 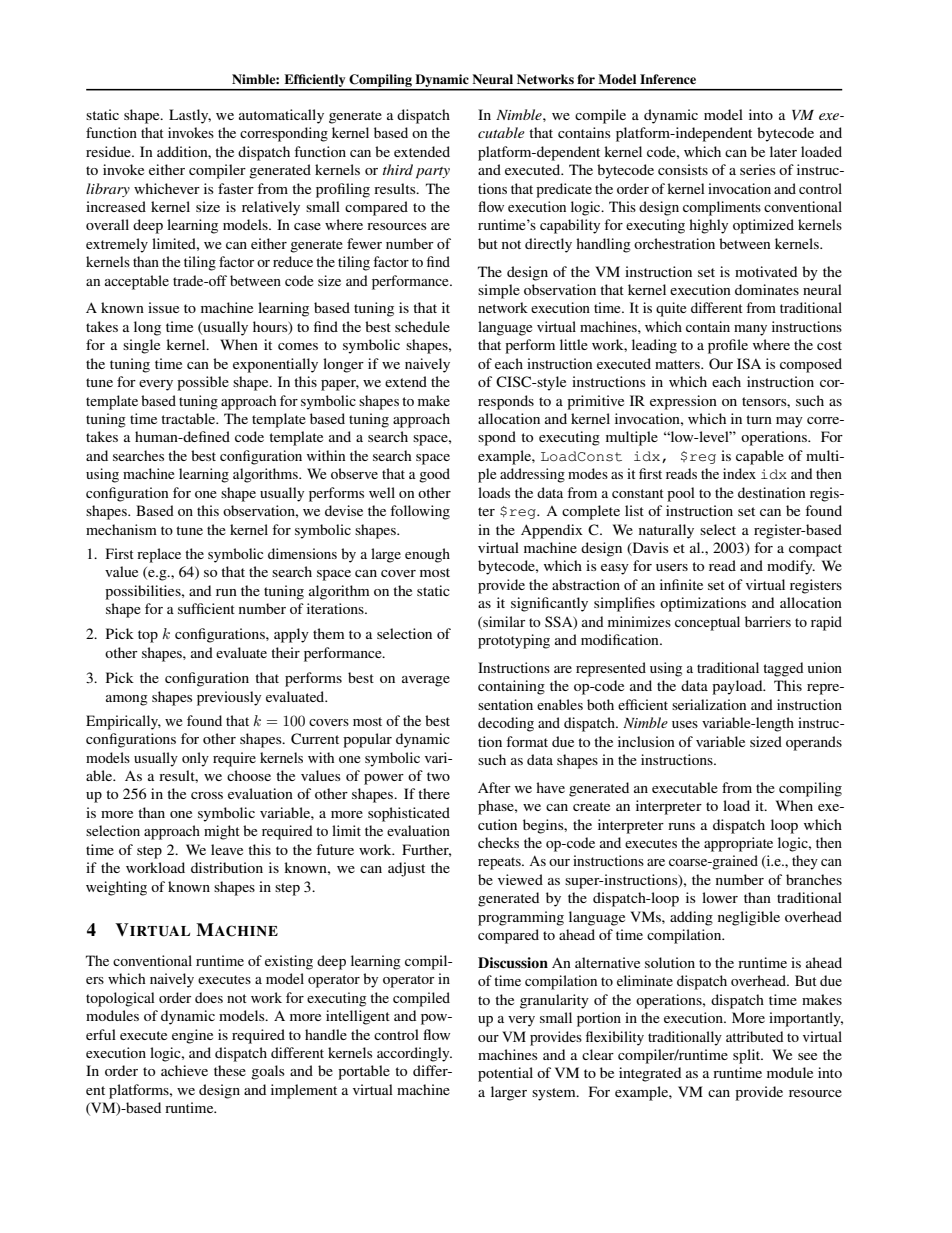 What do you see at coordinates (222, 832) in the document?
I see `might` at bounding box center [222, 832].
